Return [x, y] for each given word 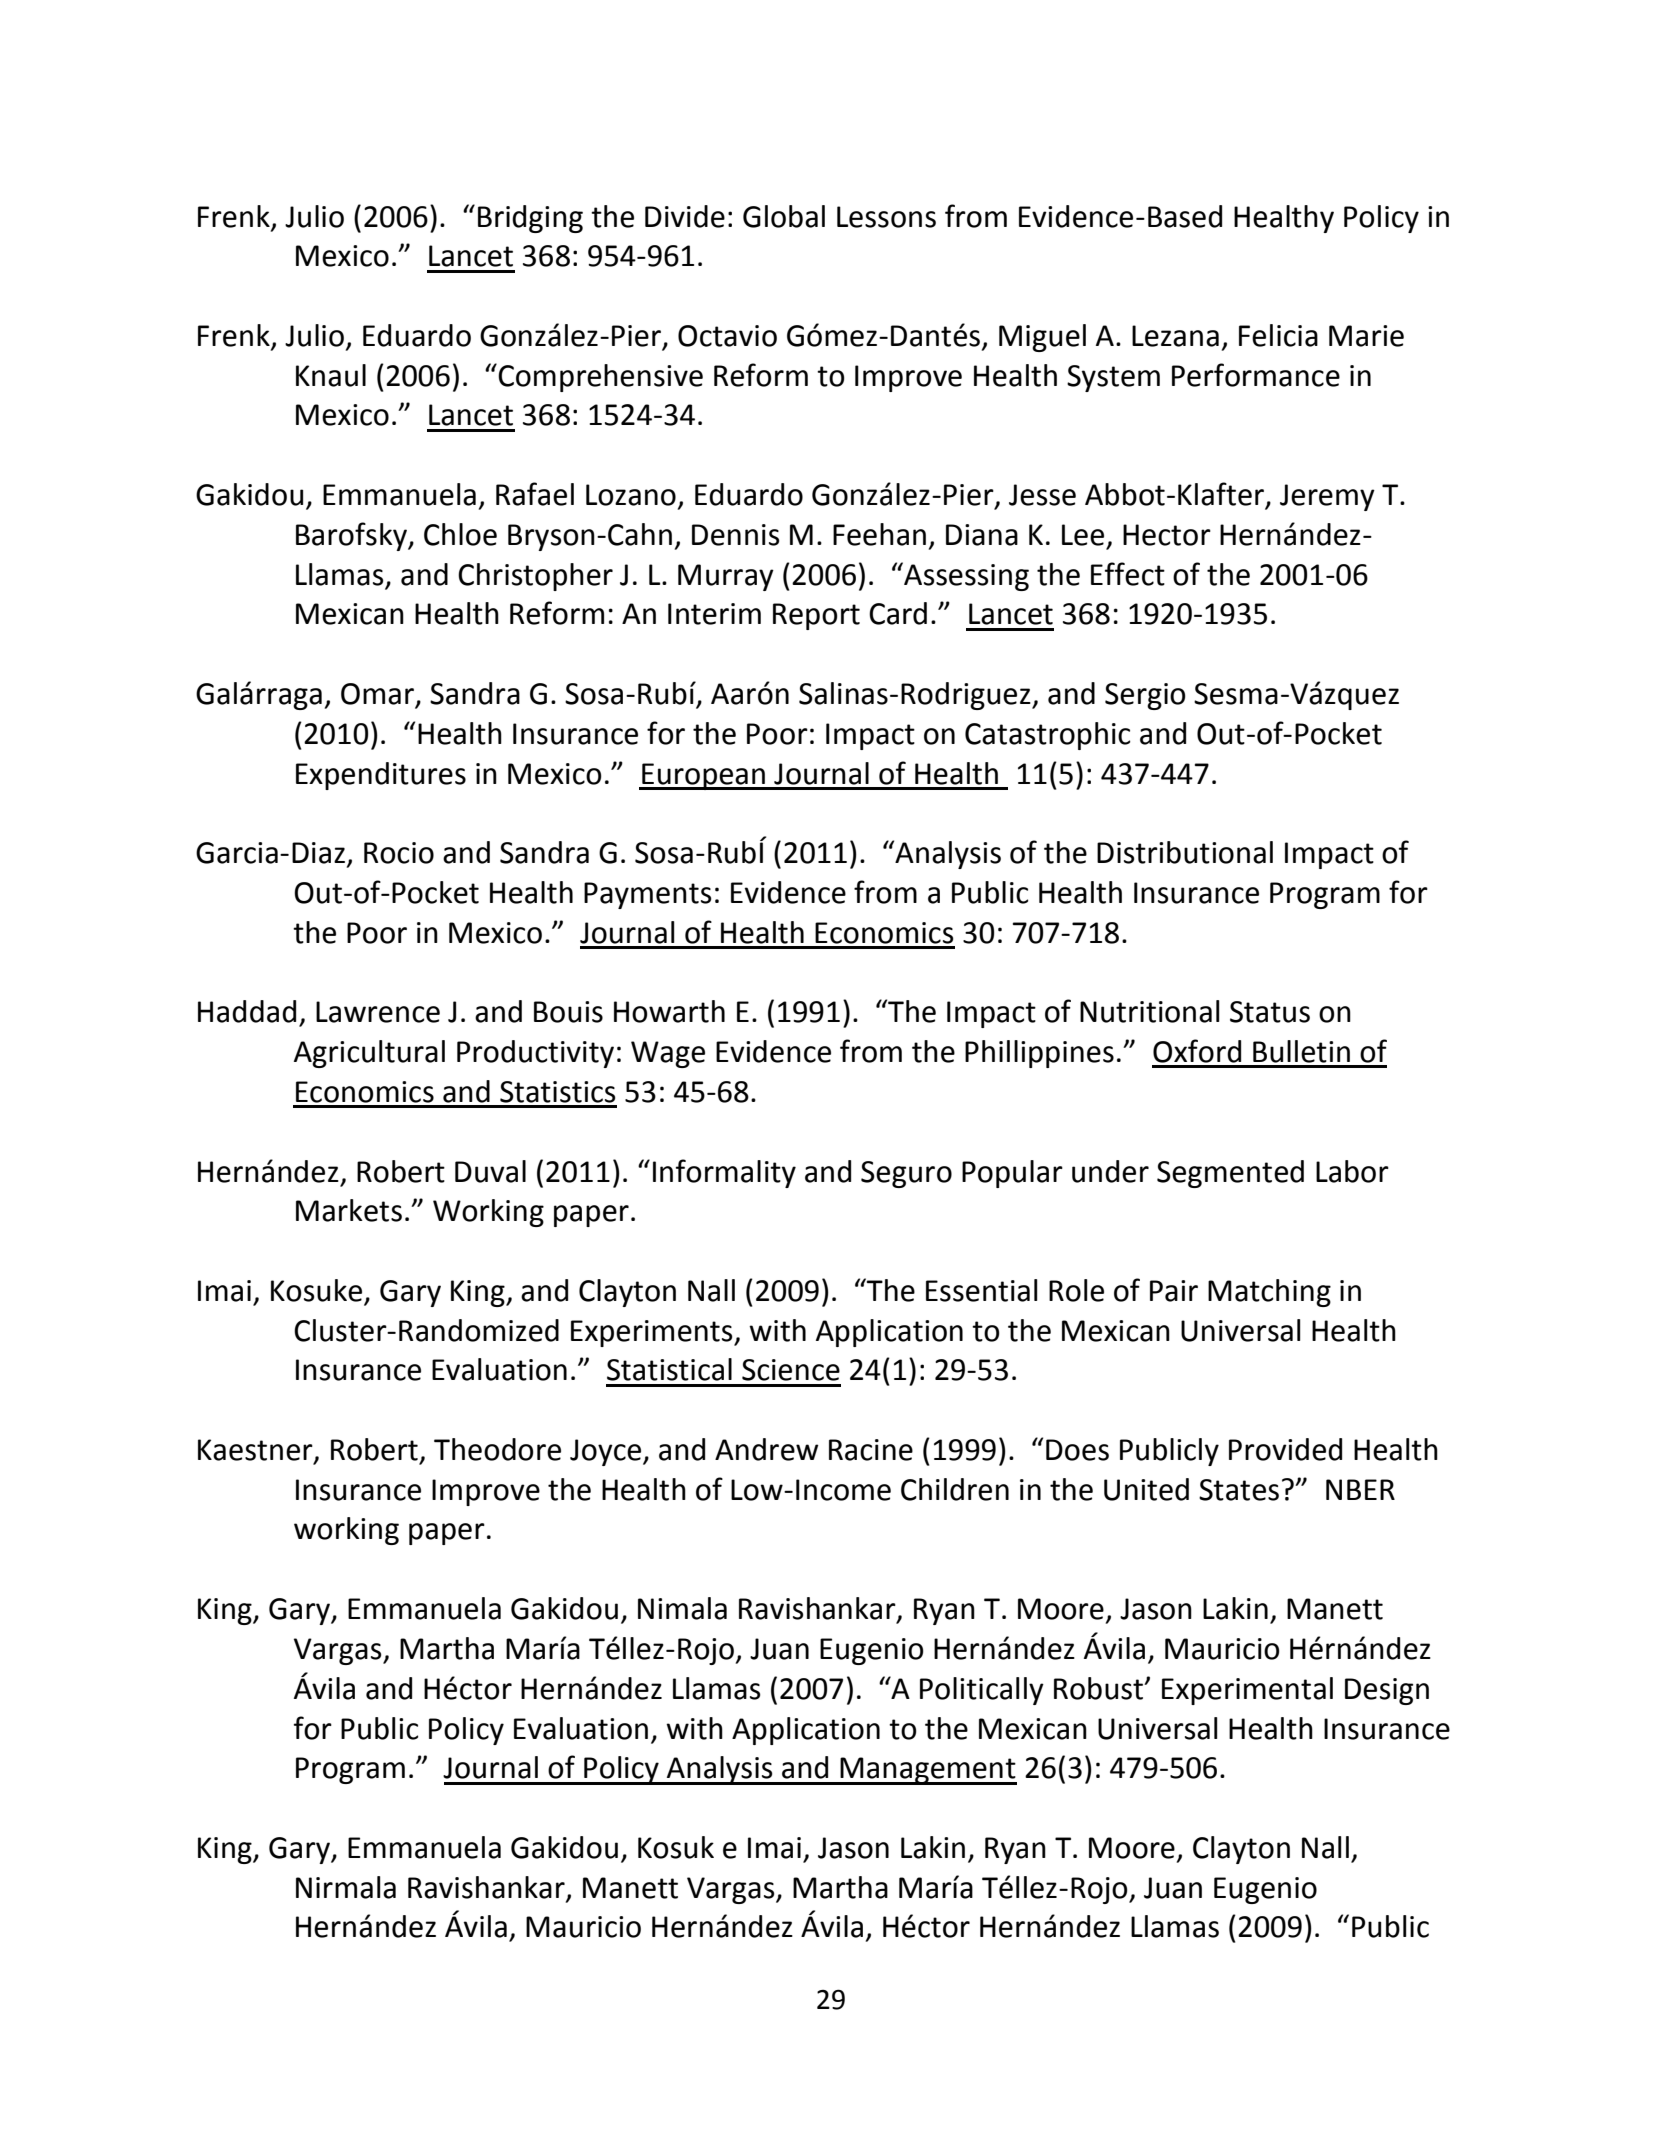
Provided [1285, 1449]
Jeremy [1327, 497]
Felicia [1278, 335]
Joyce [607, 1452]
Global [784, 216]
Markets [349, 1210]
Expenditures [381, 776]
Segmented [1230, 1174]
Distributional [1185, 852]
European [703, 776]
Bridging [530, 219]
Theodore [497, 1449]
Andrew [767, 1449]
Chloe [460, 534]
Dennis [735, 535]
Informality [724, 1173]
